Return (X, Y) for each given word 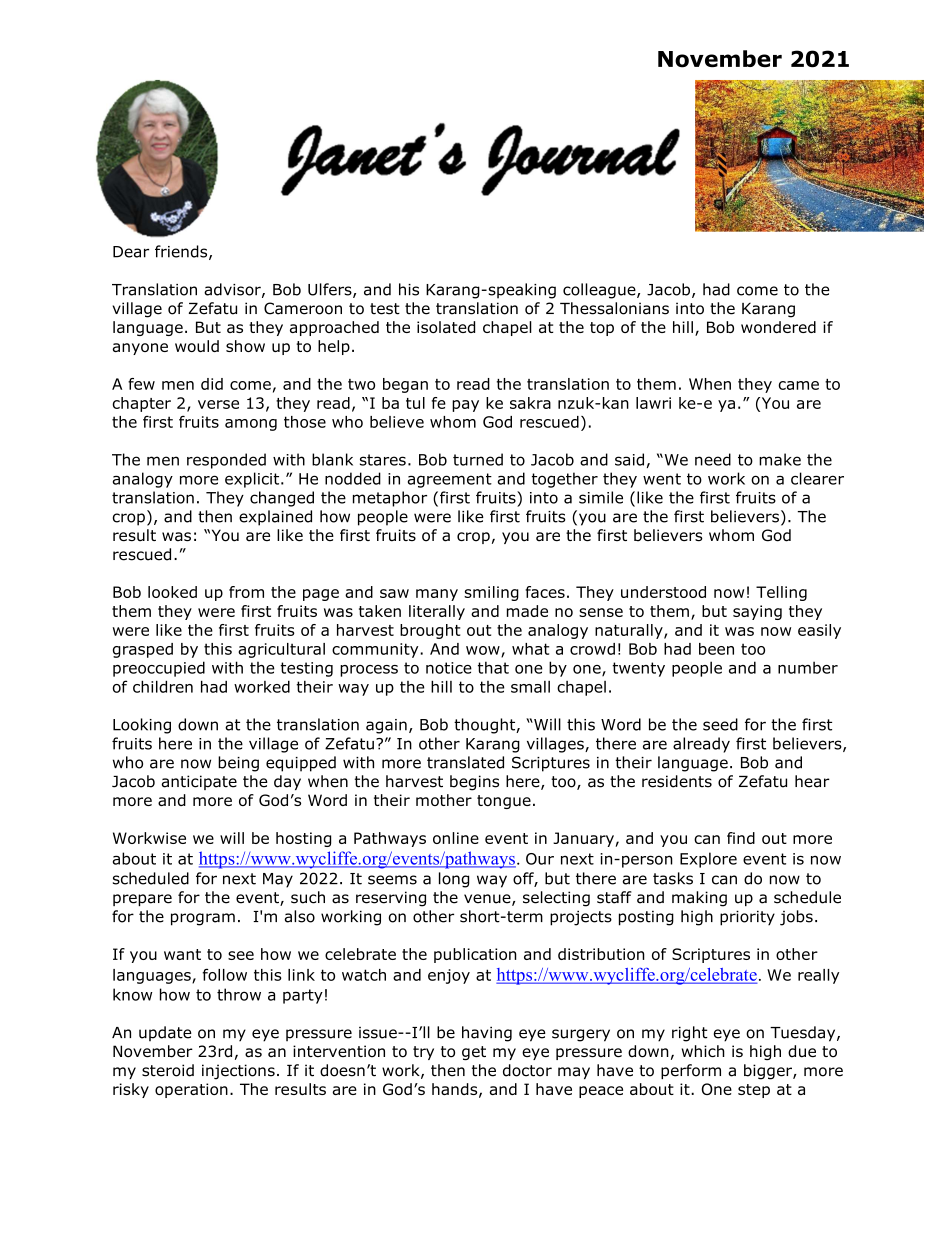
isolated (446, 327)
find (741, 838)
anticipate (199, 782)
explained (275, 518)
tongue (504, 802)
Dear (131, 252)
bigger (769, 1072)
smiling (491, 593)
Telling (781, 593)
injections (238, 1072)
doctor (527, 1070)
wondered (778, 327)
